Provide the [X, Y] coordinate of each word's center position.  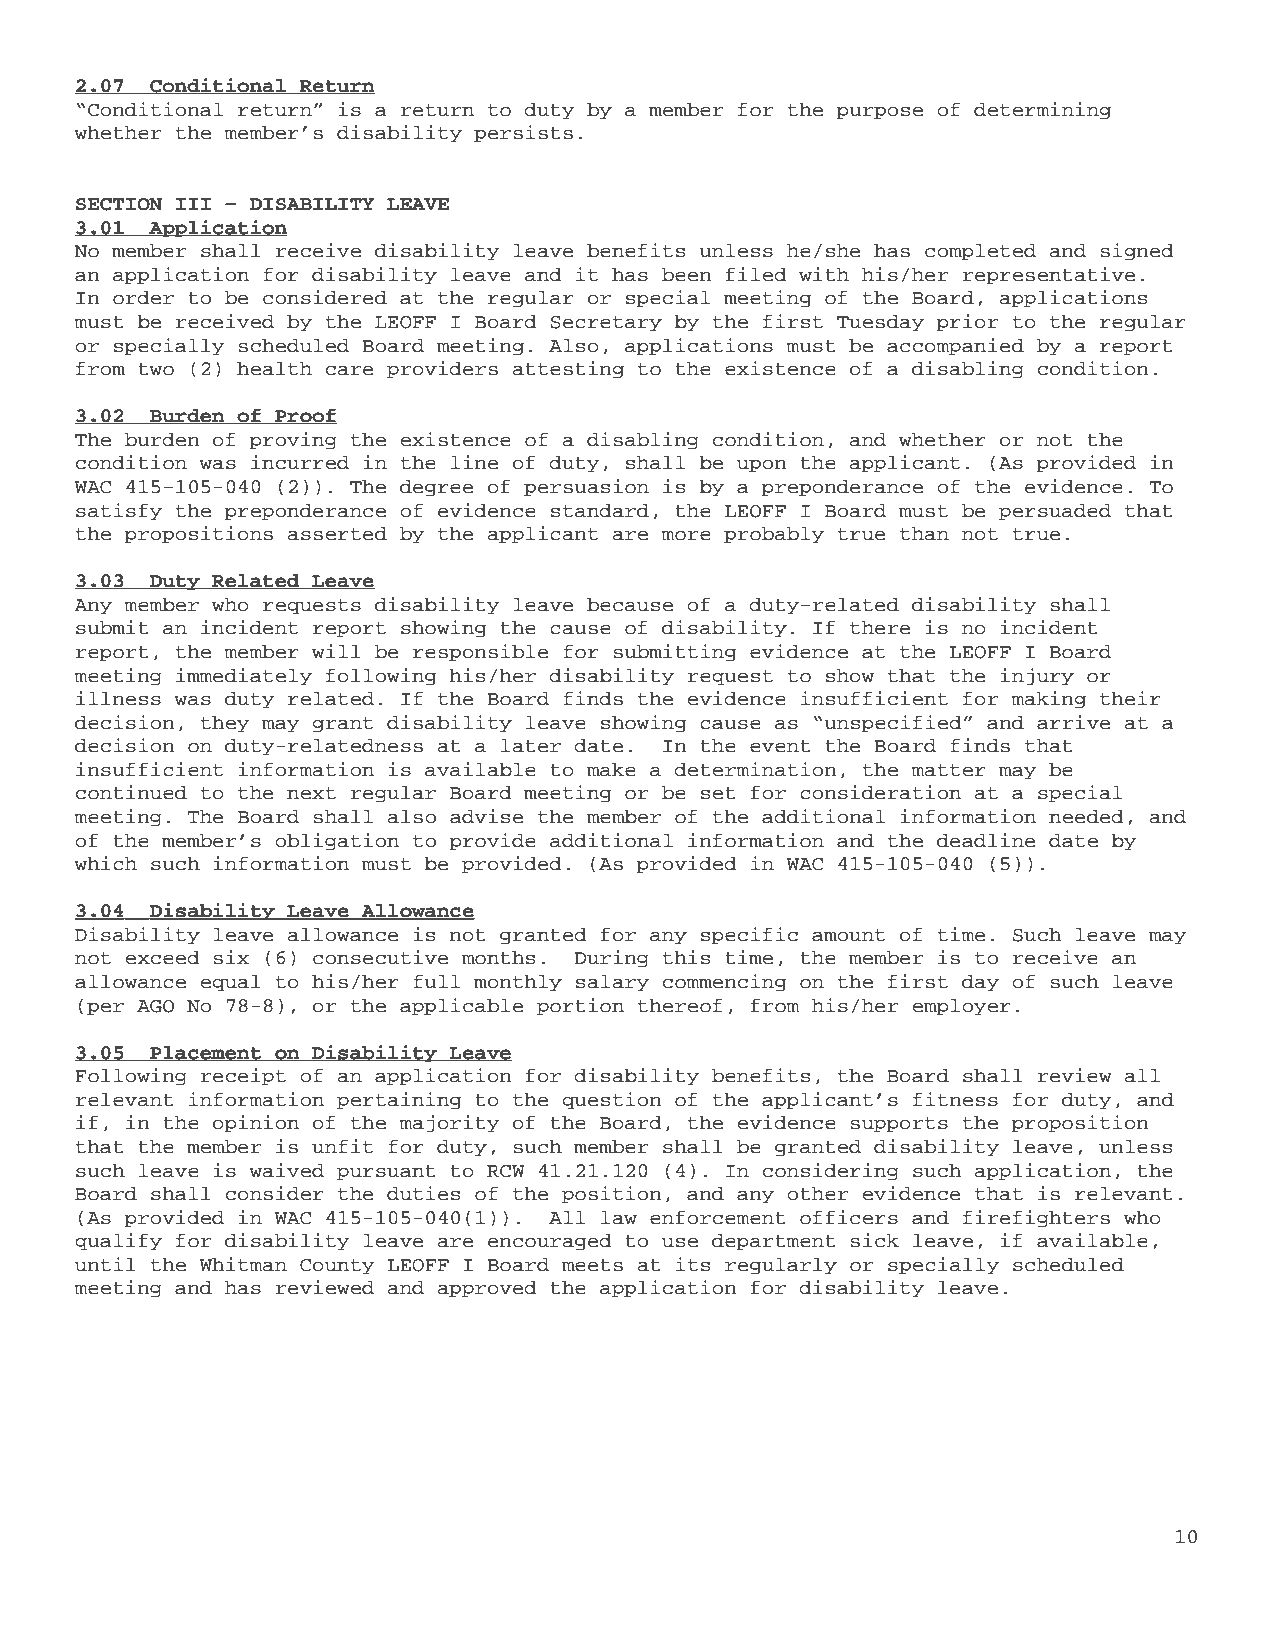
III [193, 204]
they [225, 724]
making [1048, 700]
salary [612, 983]
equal [231, 983]
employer [962, 1007]
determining [1042, 111]
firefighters [1036, 1219]
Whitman [243, 1264]
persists [523, 134]
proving [293, 441]
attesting [568, 370]
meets [592, 1265]
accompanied [955, 347]
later [531, 746]
